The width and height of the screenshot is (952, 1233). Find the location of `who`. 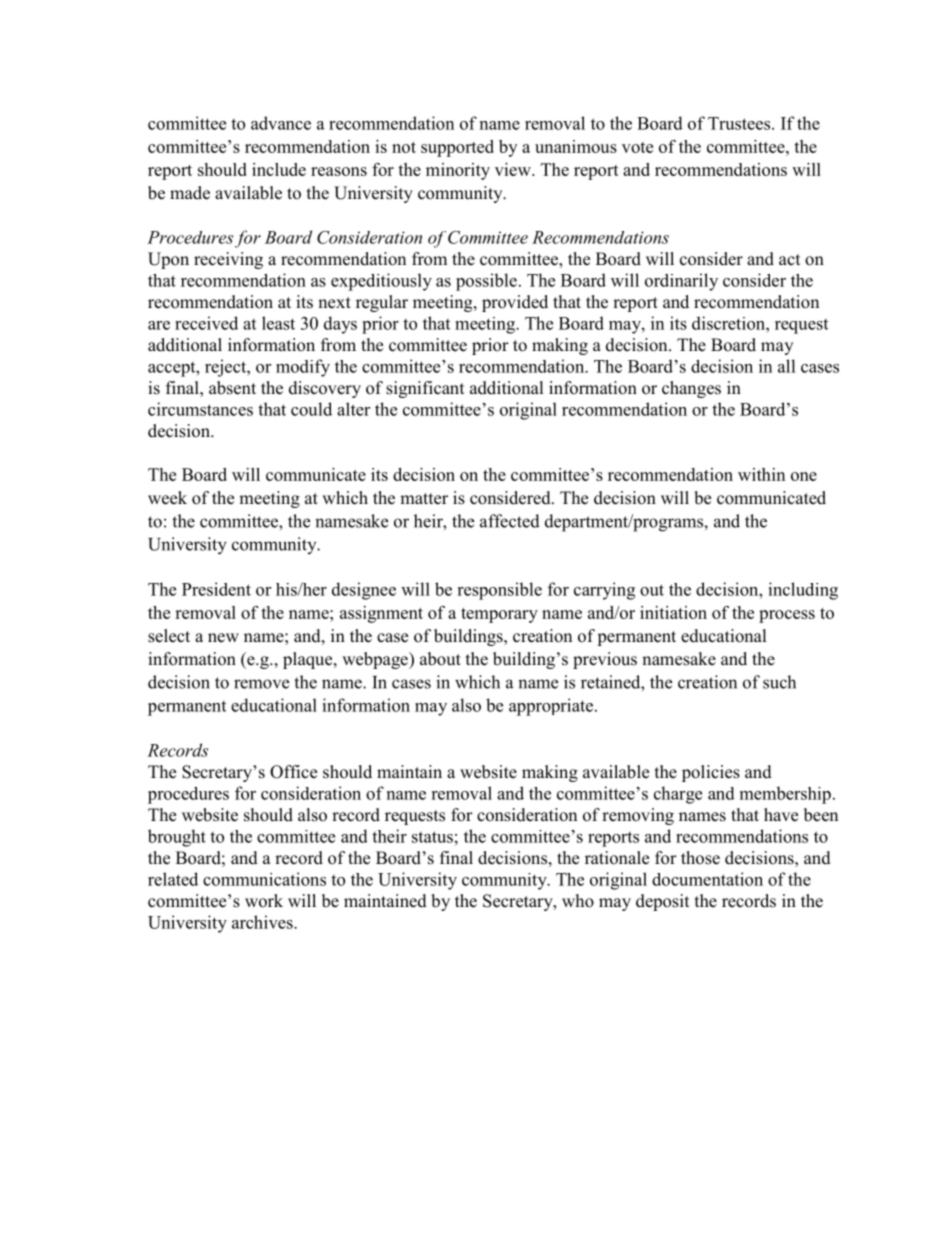

who is located at coordinates (578, 901).
